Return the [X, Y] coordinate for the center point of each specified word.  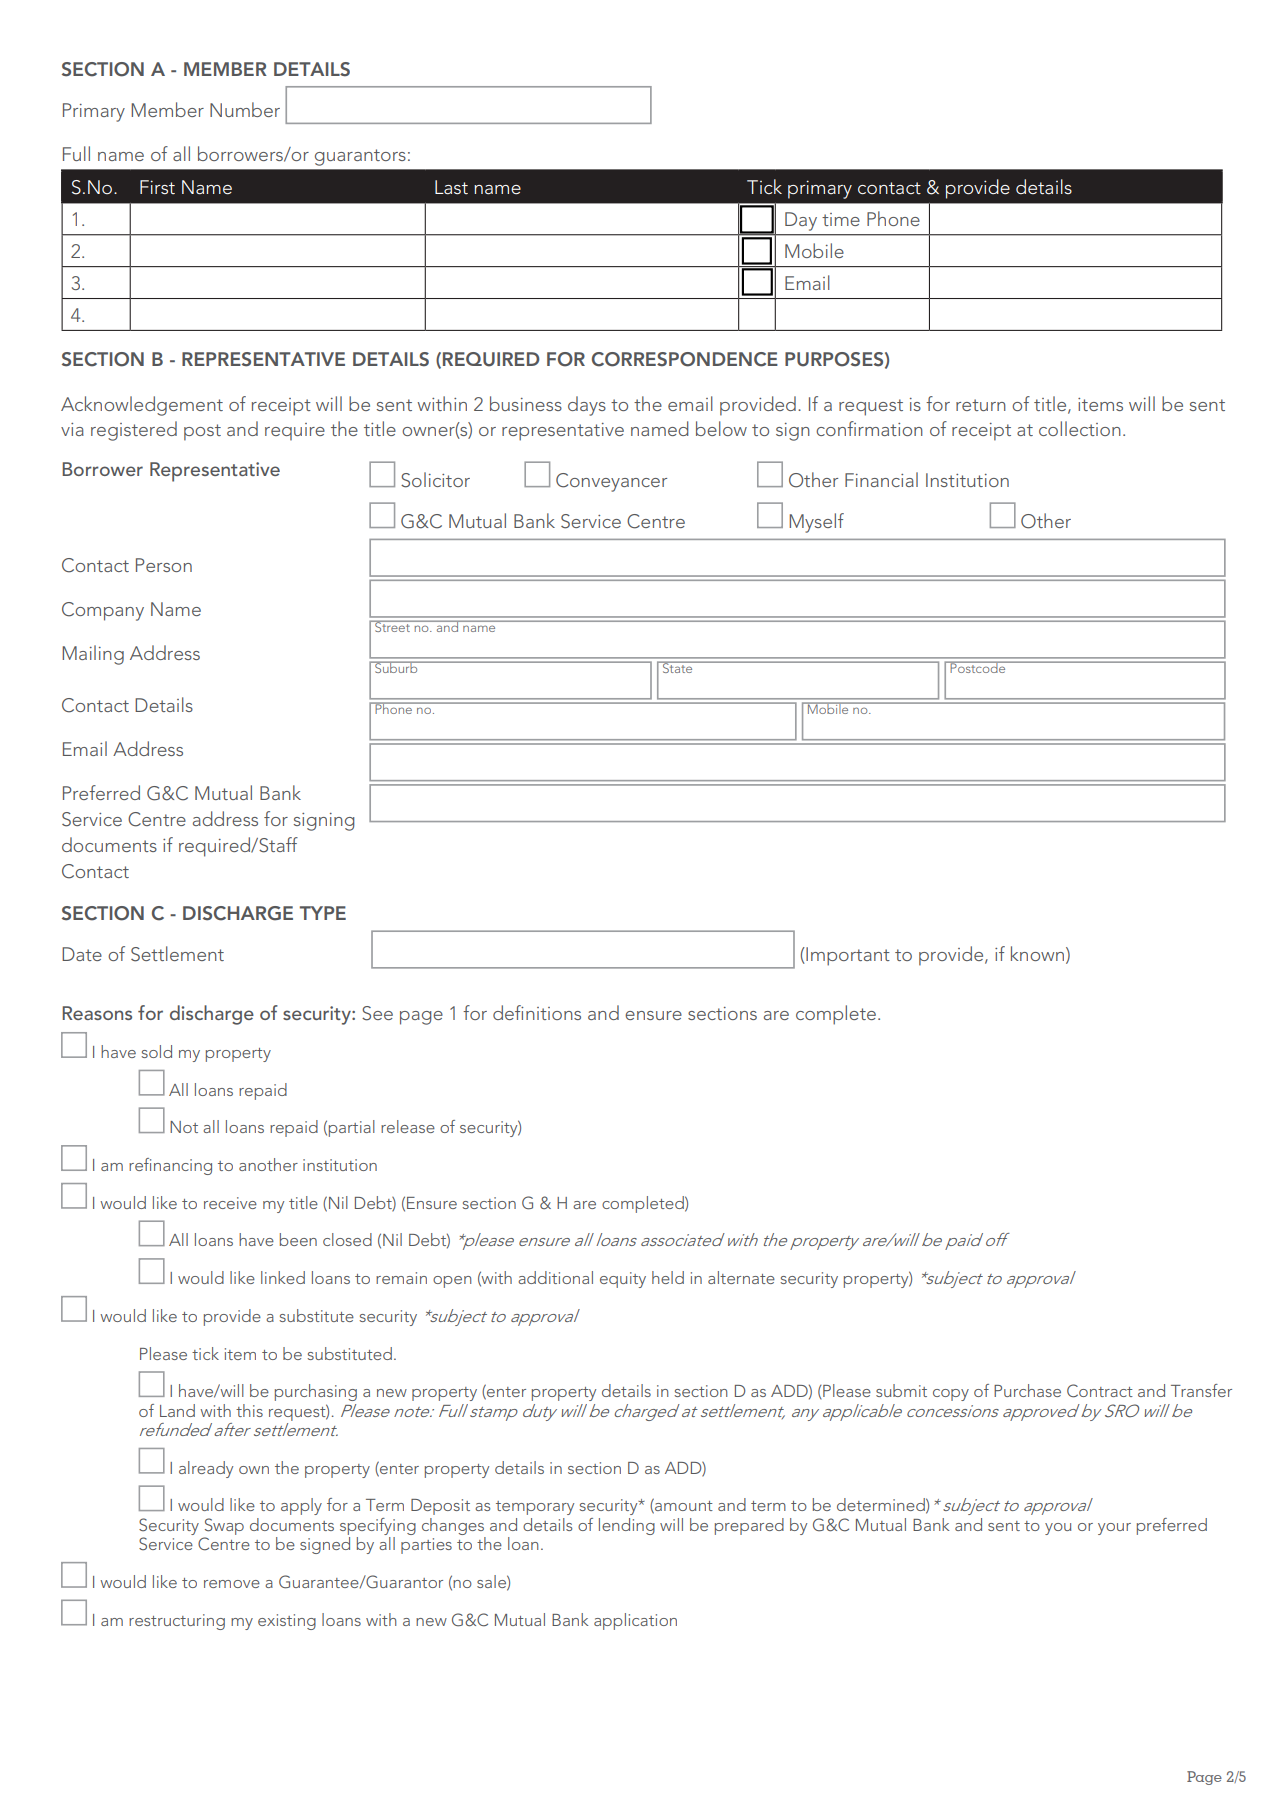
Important [847, 956]
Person [164, 565]
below [721, 428]
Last [451, 187]
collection [1080, 428]
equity [623, 1280]
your [1114, 1529]
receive [230, 1203]
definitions [537, 1012]
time [841, 219]
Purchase [1027, 1390]
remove [232, 1584]
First [157, 187]
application [635, 1621]
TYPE [323, 913]
